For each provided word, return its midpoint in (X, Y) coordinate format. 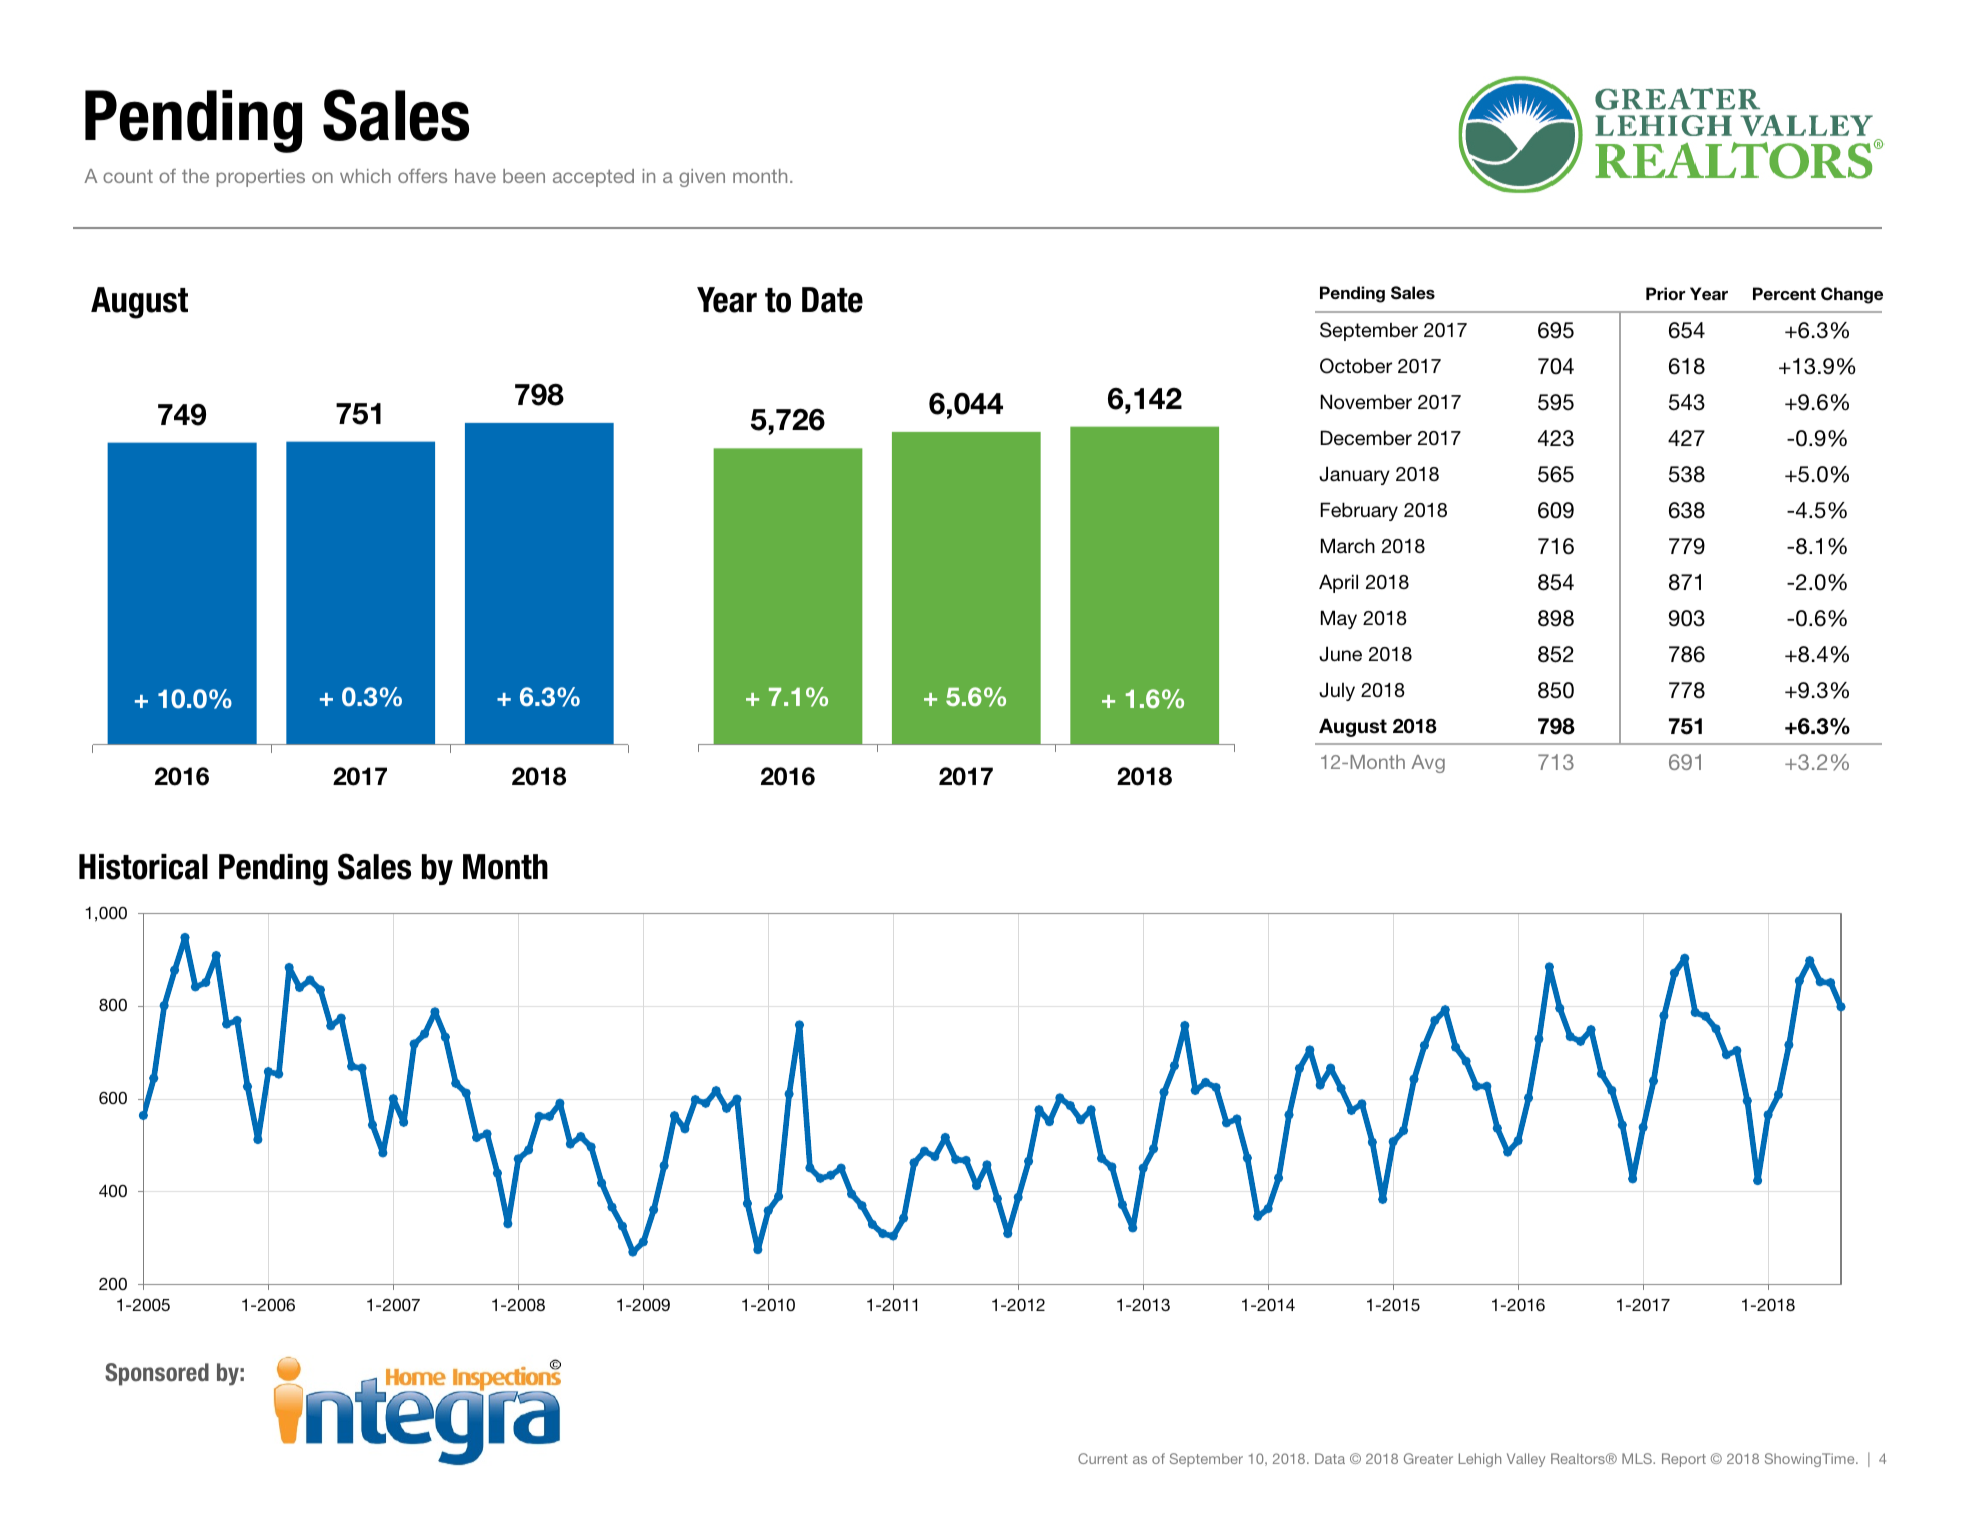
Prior (1665, 293)
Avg (1428, 764)
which (365, 176)
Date (832, 300)
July (1337, 691)
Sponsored (157, 1374)
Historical (143, 867)
